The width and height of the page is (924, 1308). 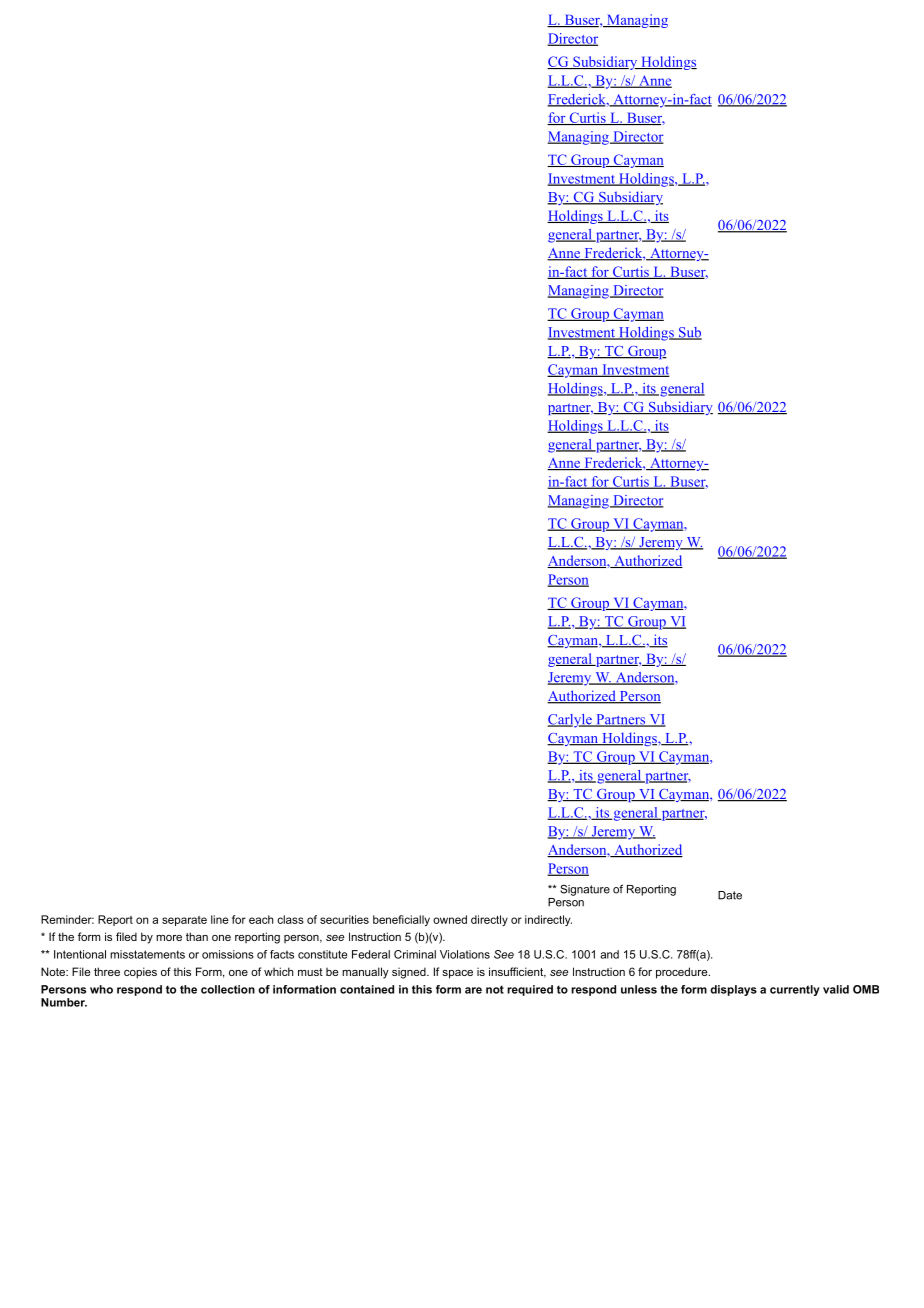 I want to click on beneficially, so click(x=401, y=920).
